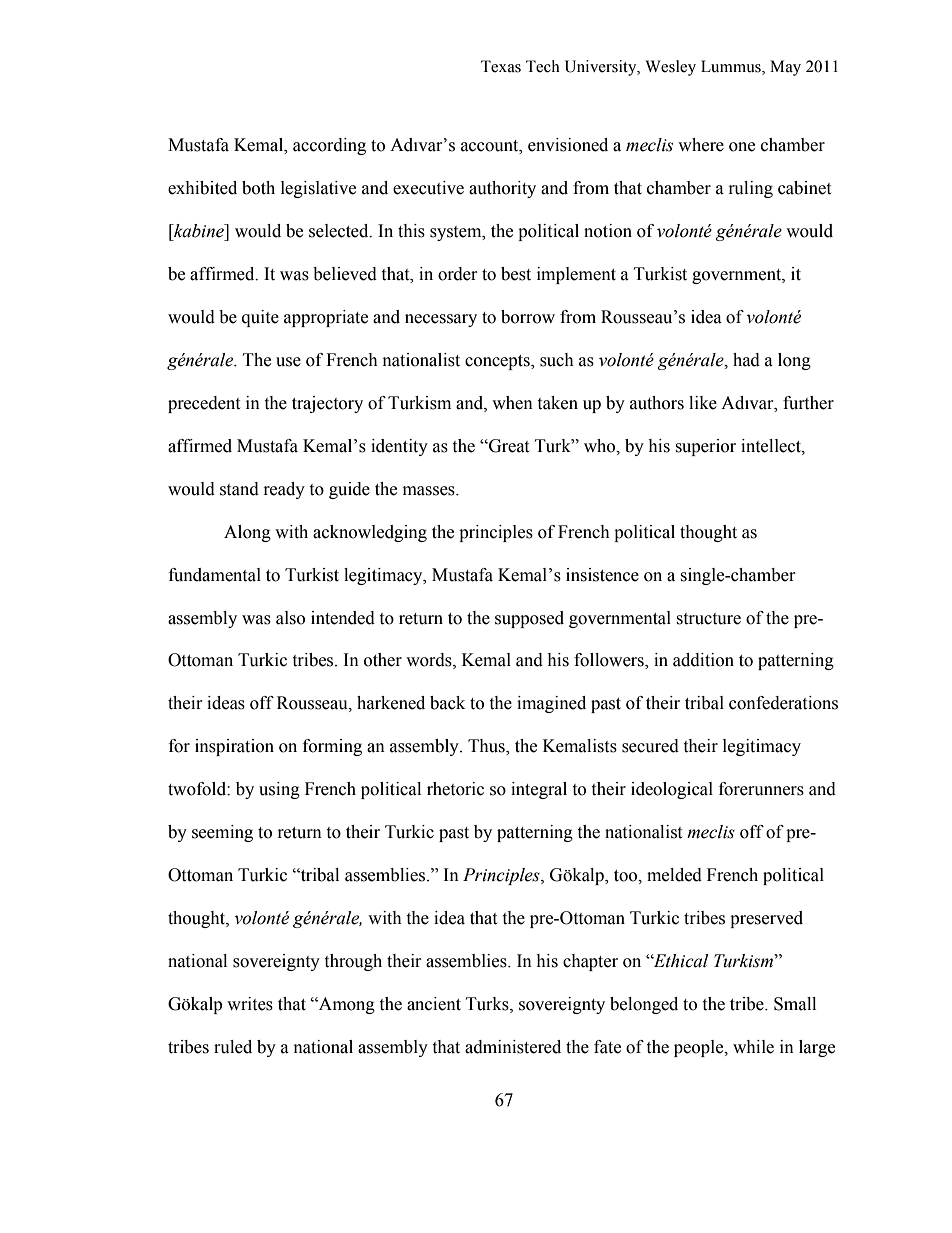 The height and width of the image is (1233, 952). What do you see at coordinates (703, 660) in the image?
I see `addition` at bounding box center [703, 660].
